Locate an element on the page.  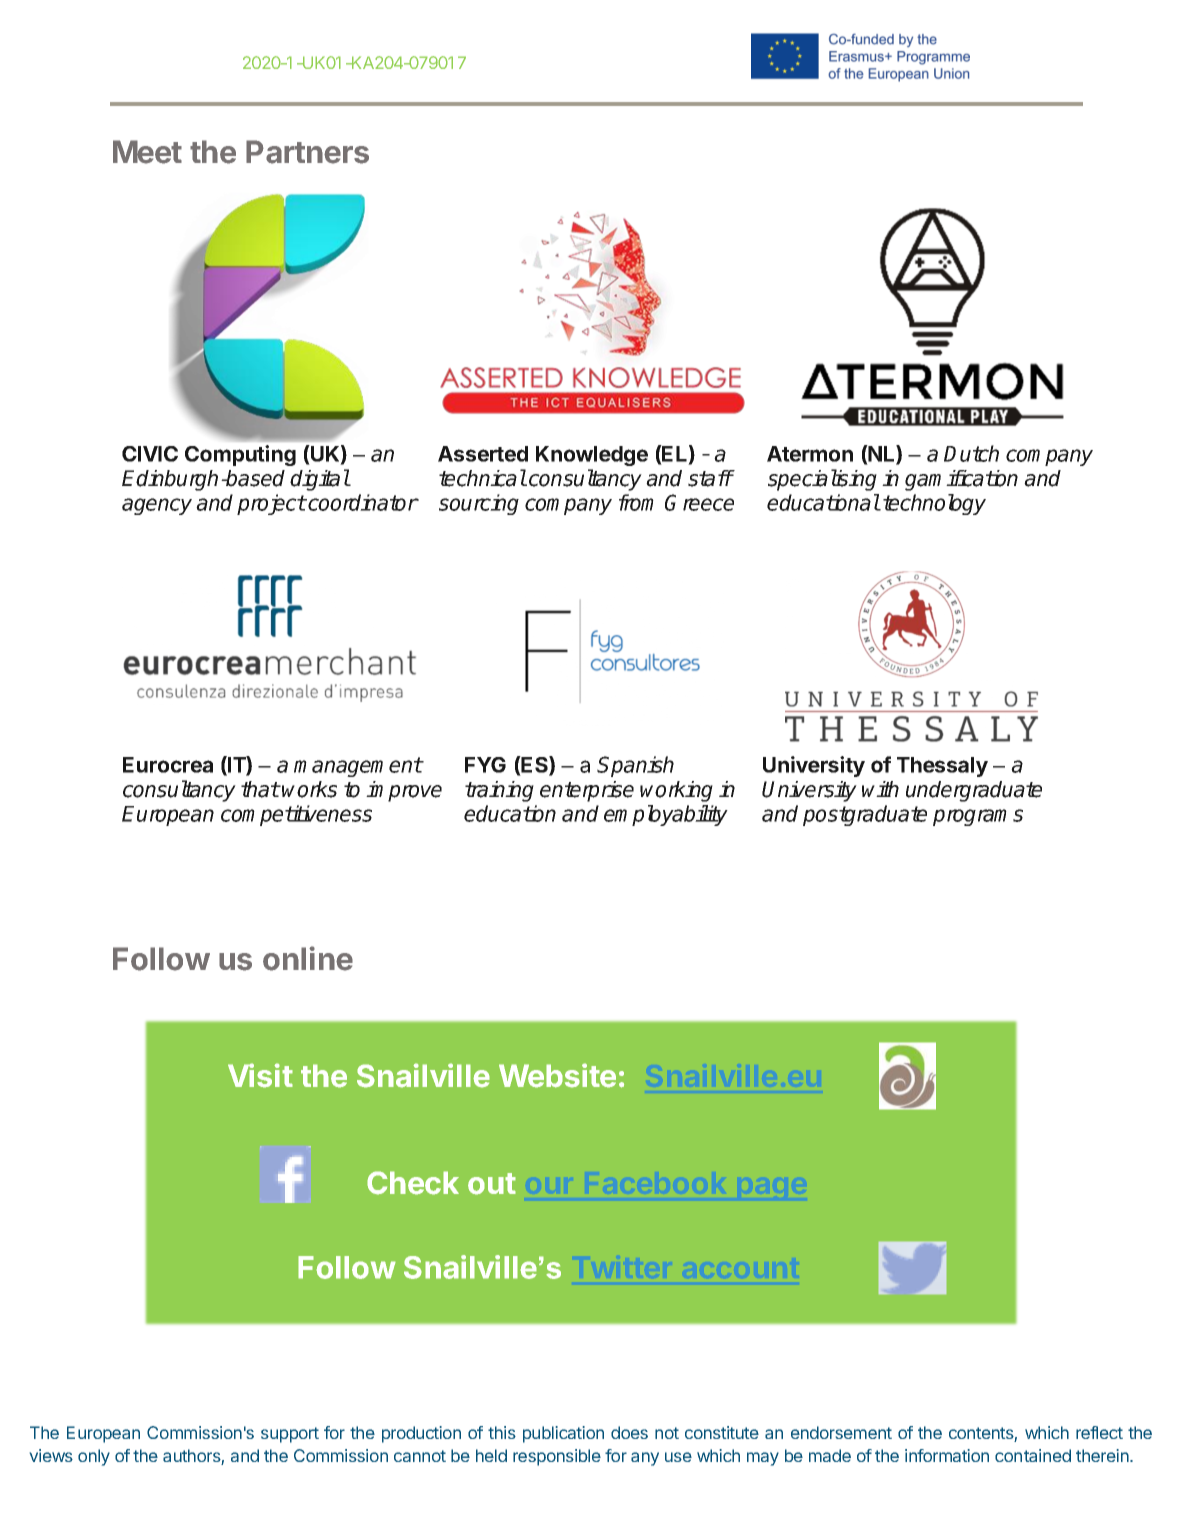
Website is located at coordinates (557, 1075).
